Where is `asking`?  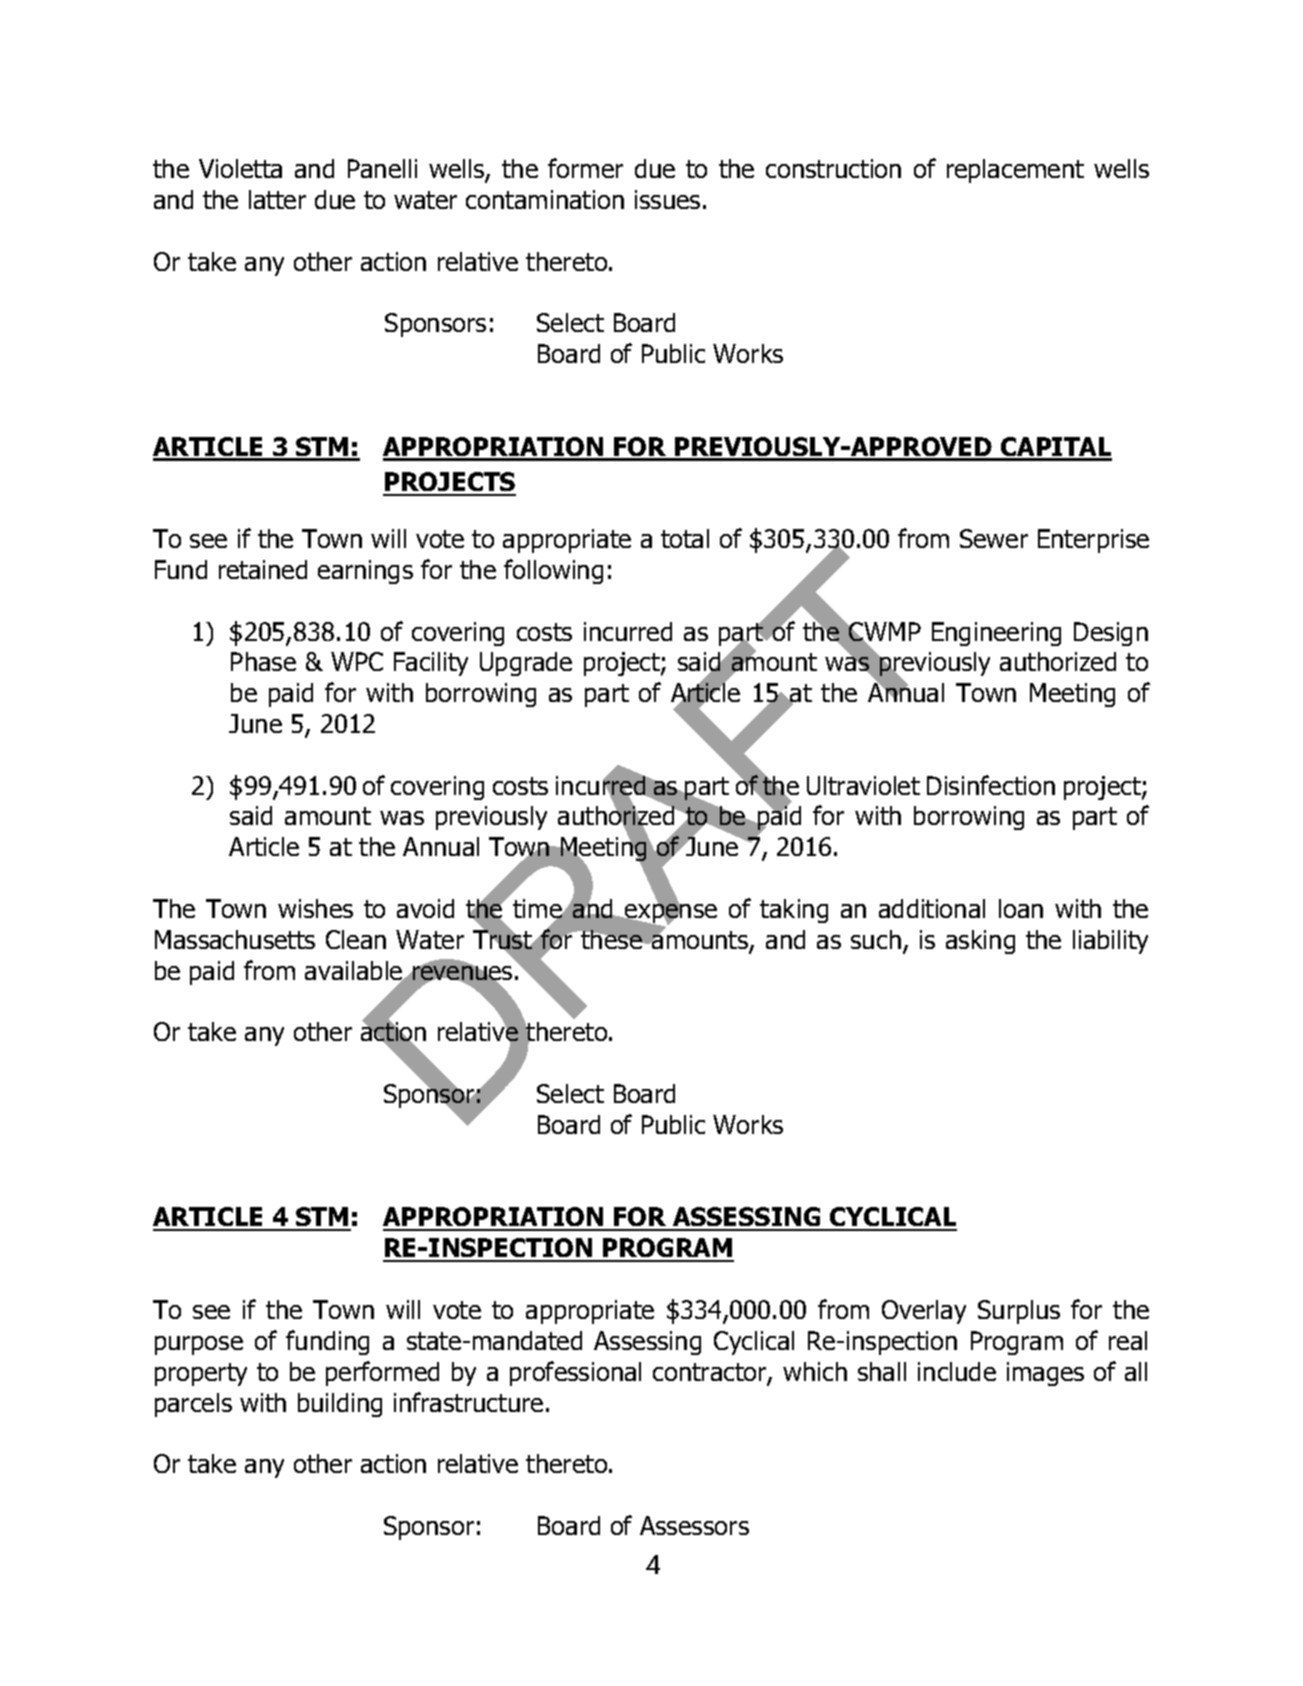 asking is located at coordinates (980, 942).
